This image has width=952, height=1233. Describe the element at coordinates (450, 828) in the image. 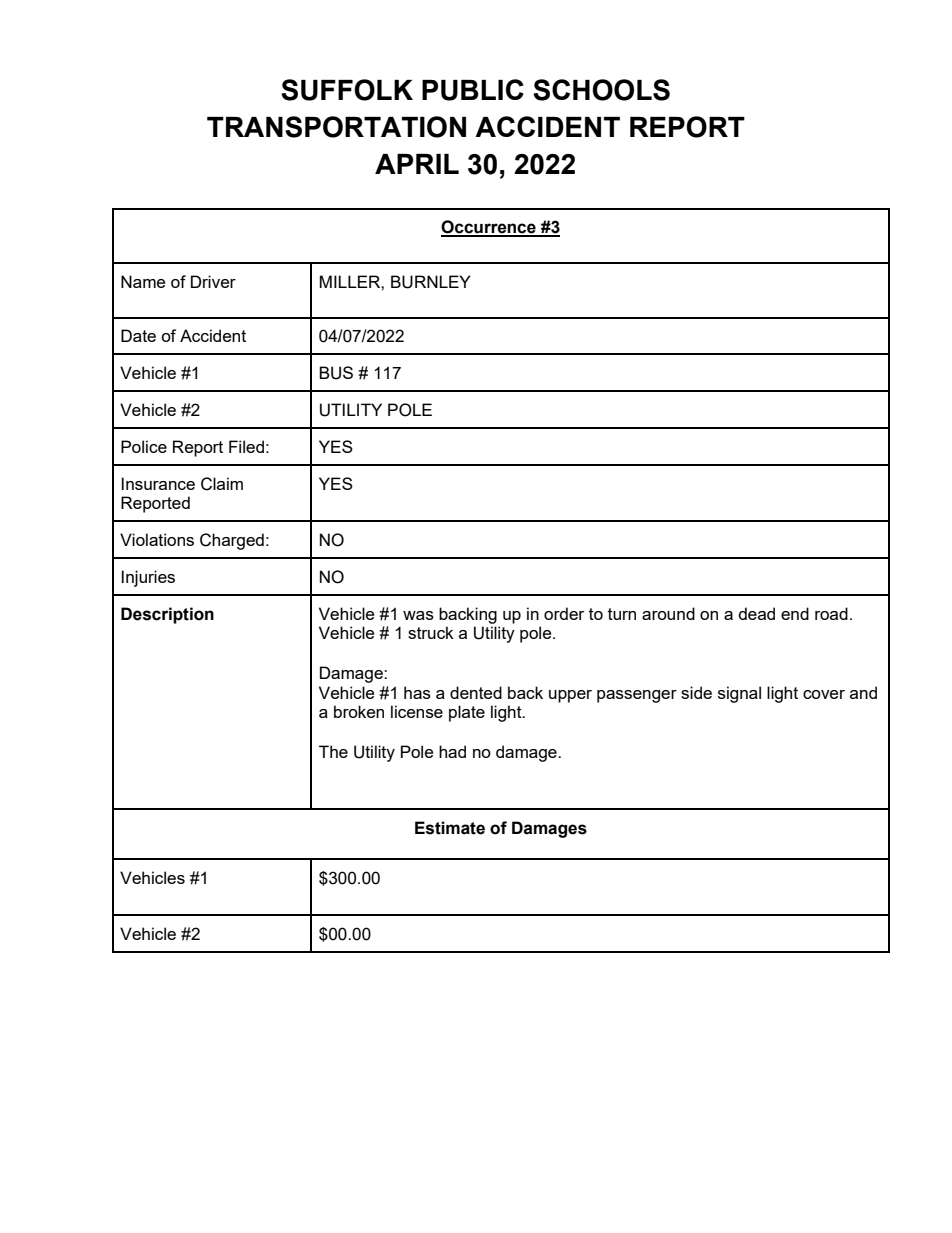

I see `Estimate` at that location.
